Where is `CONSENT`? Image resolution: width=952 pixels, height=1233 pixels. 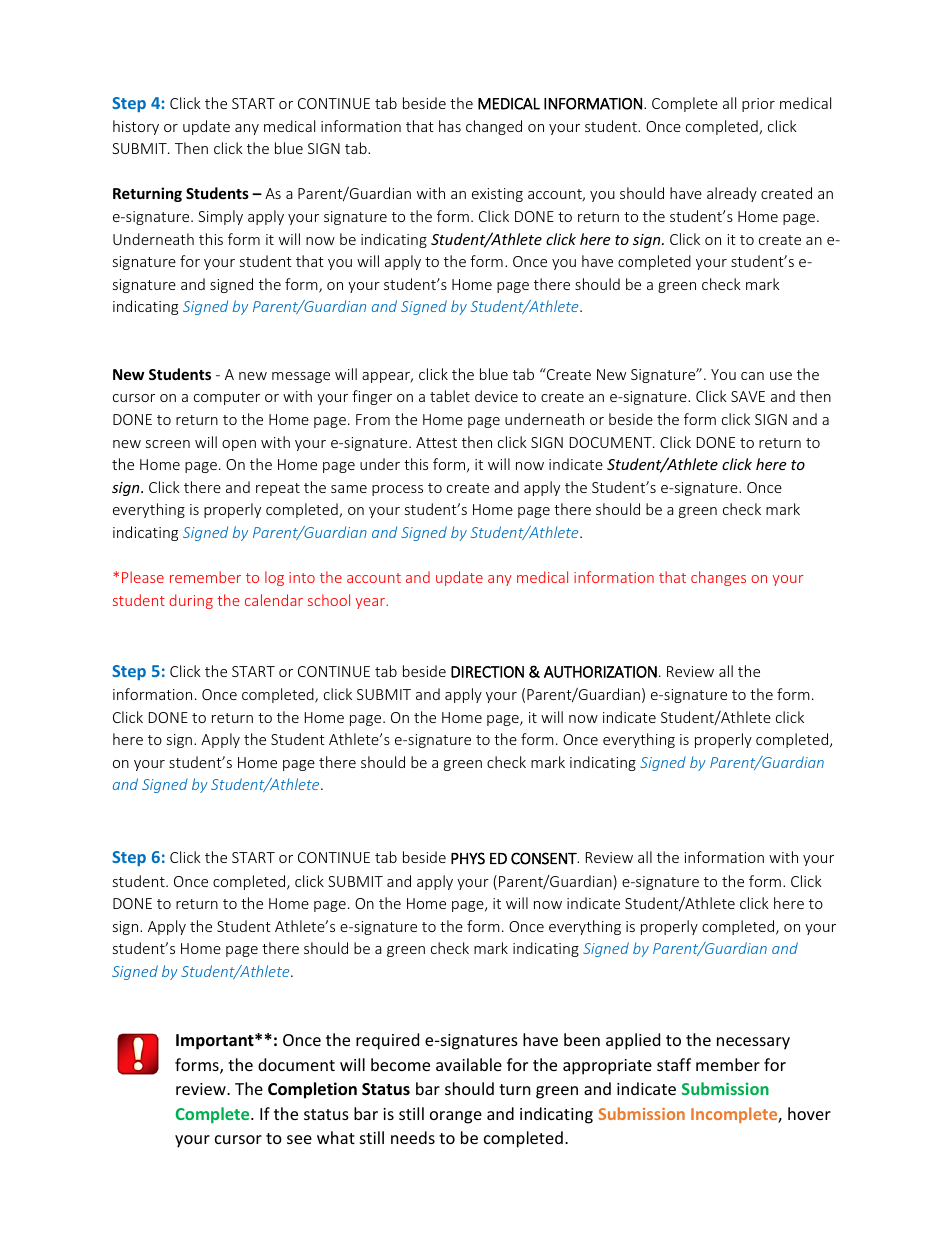 CONSENT is located at coordinates (545, 858).
